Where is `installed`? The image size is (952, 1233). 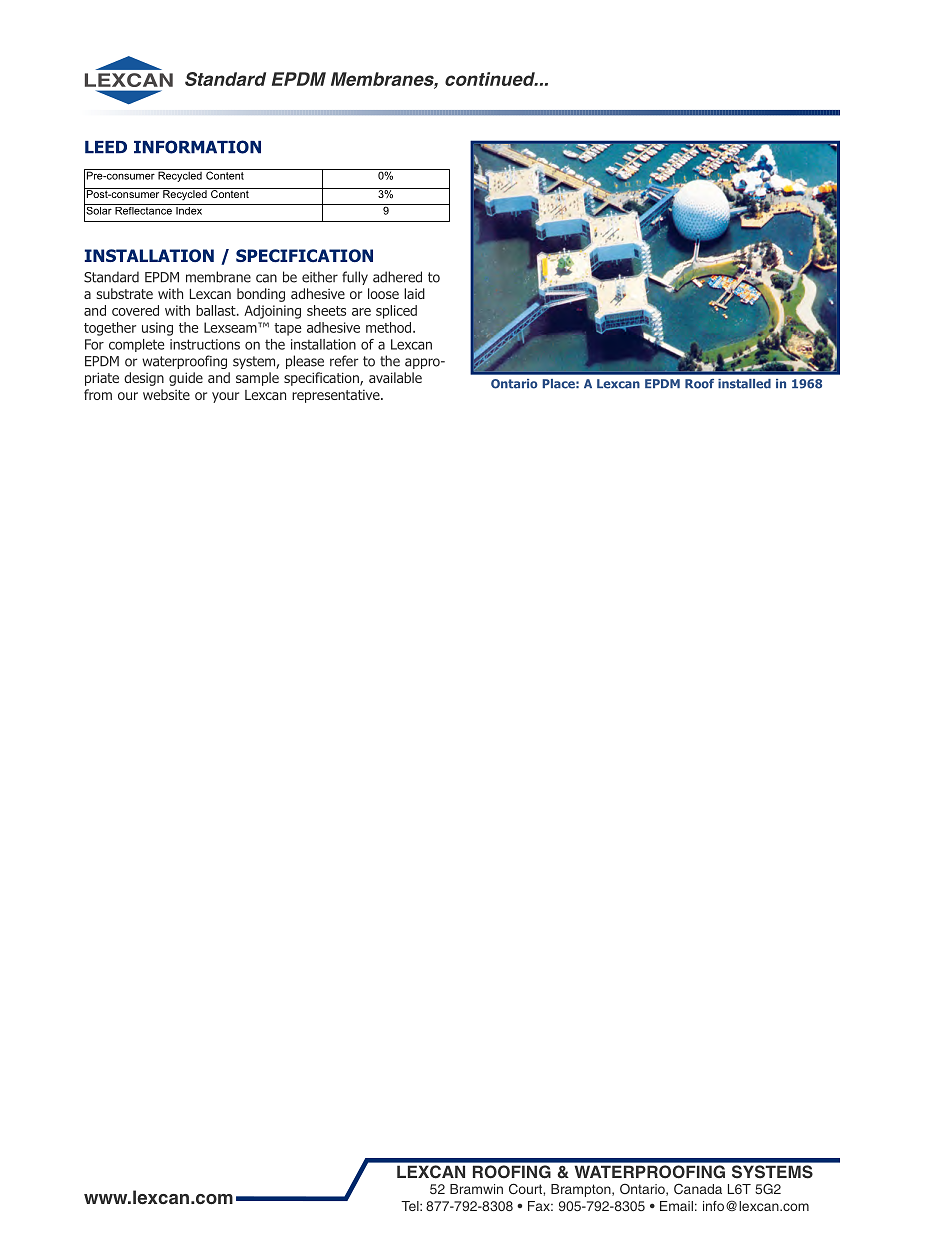 installed is located at coordinates (744, 384).
